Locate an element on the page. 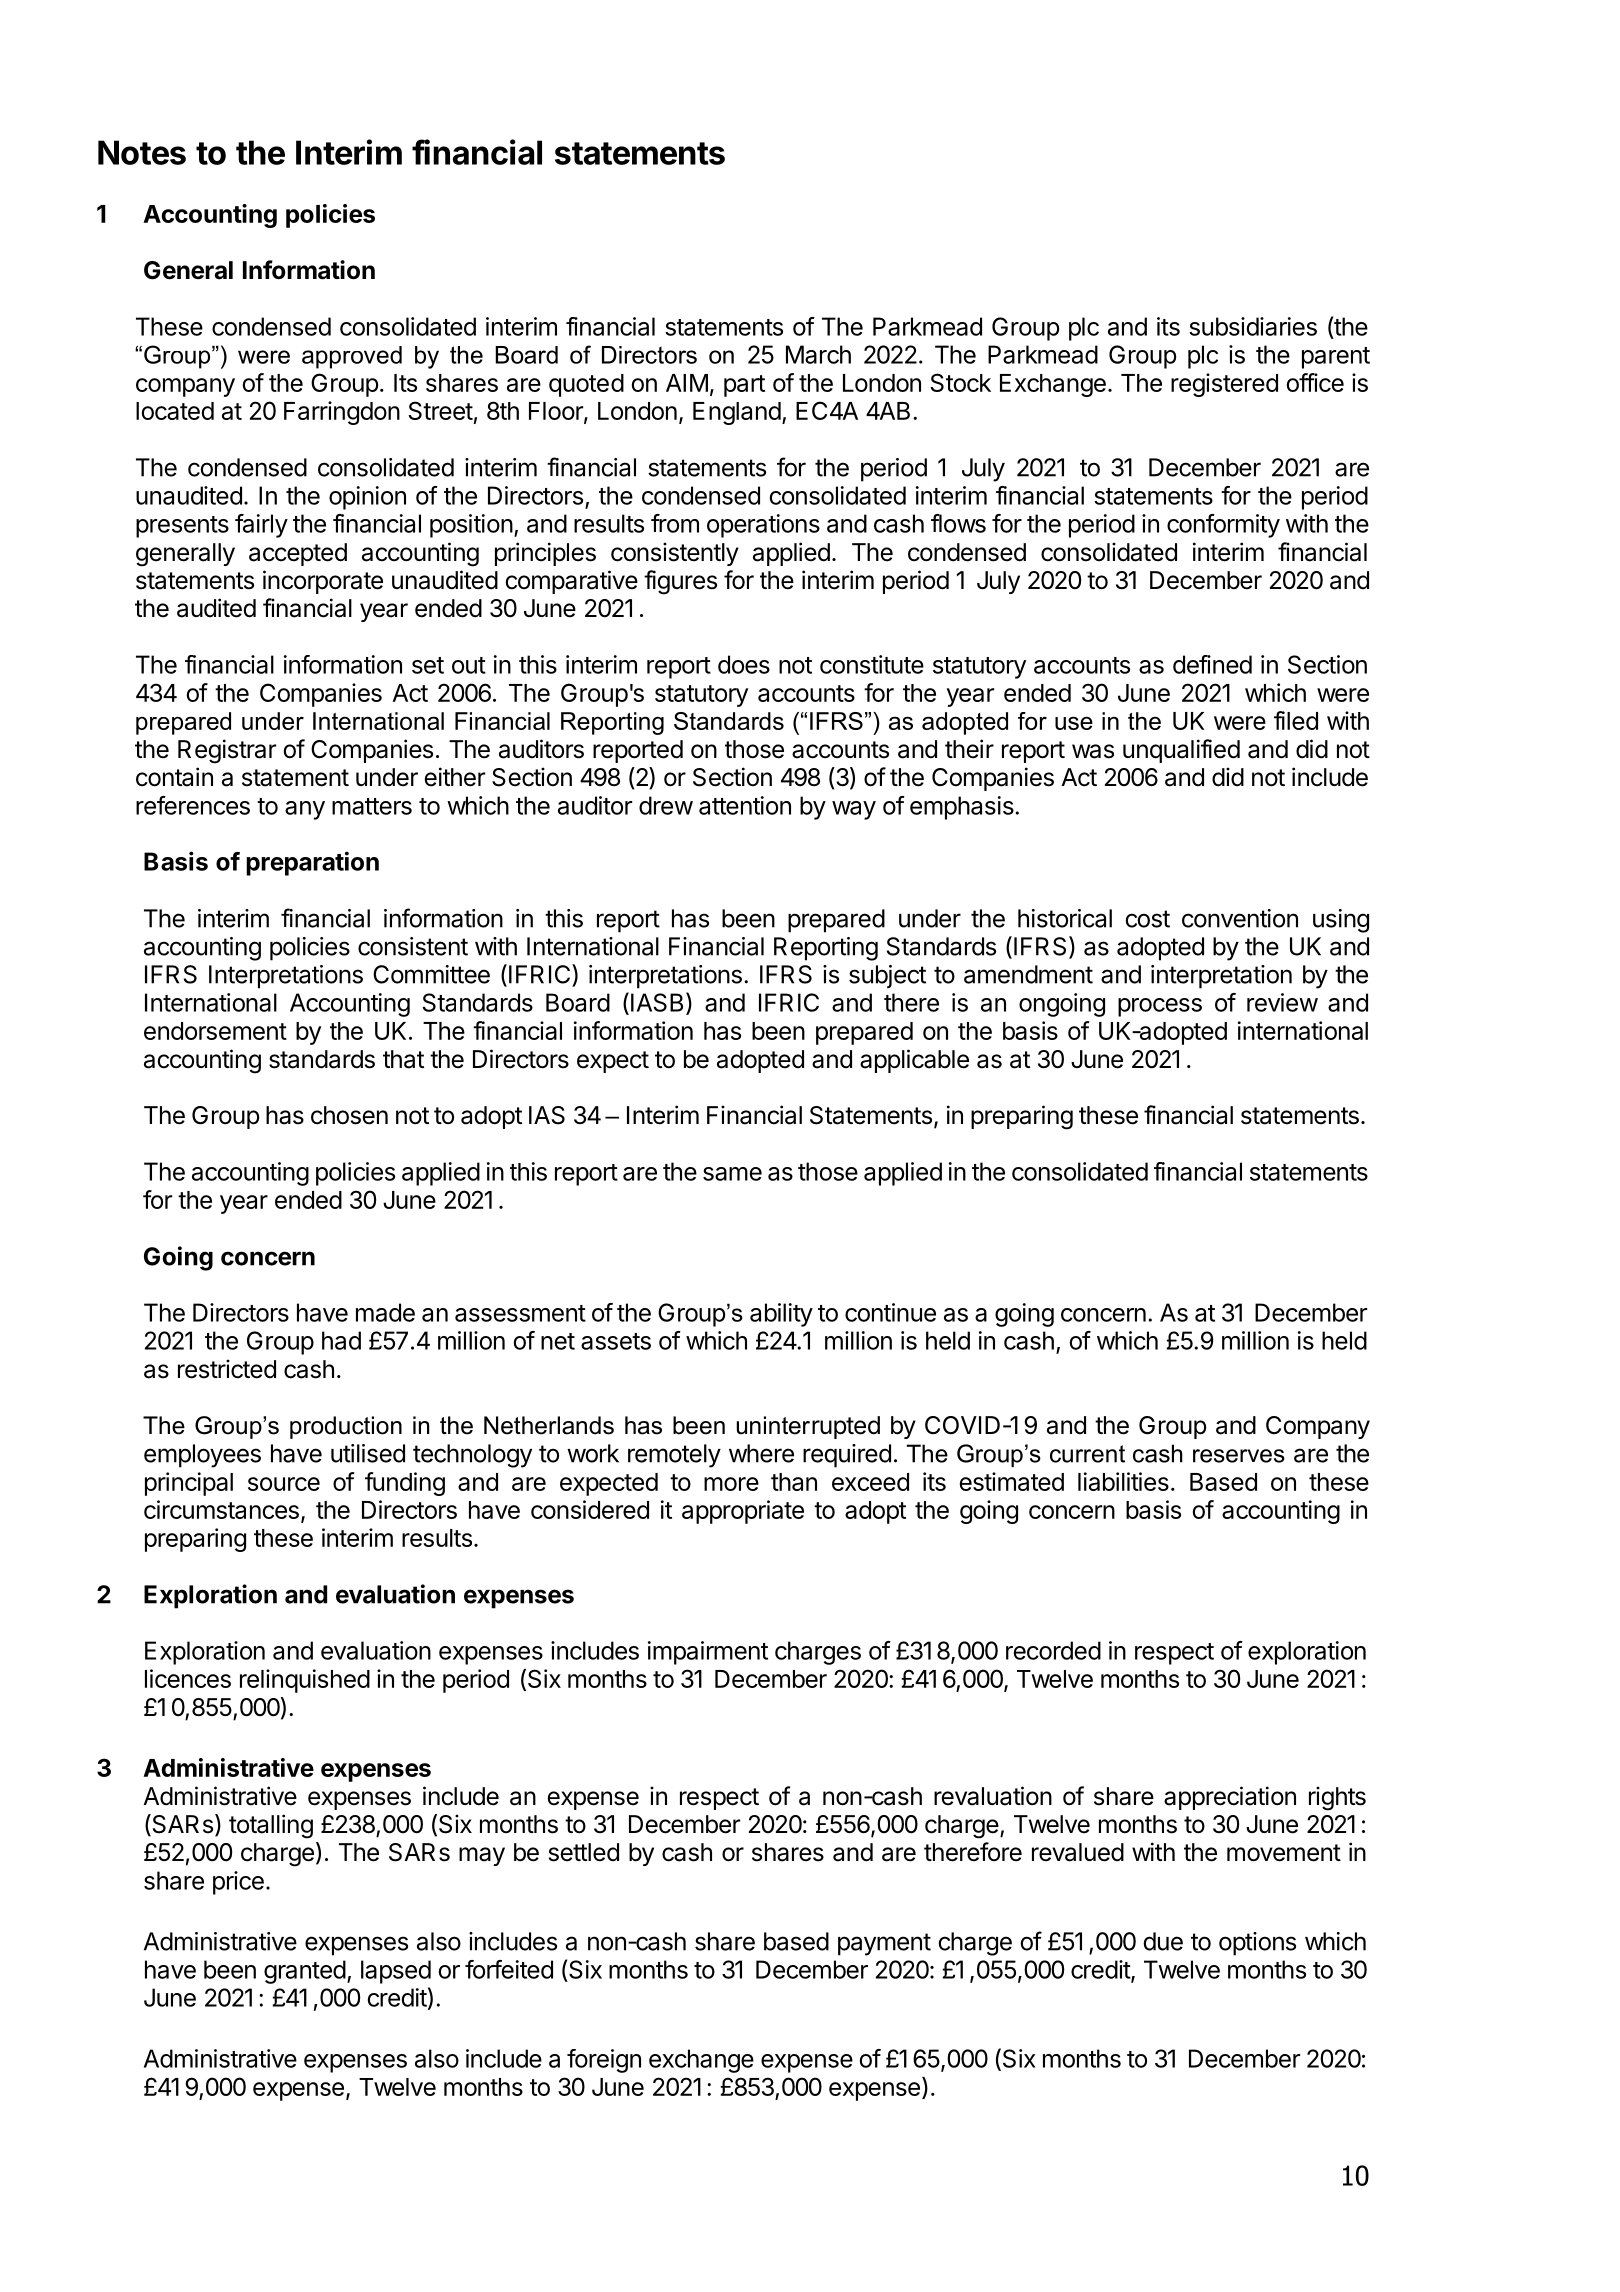 The image size is (1620, 2292). foreign is located at coordinates (604, 2061).
